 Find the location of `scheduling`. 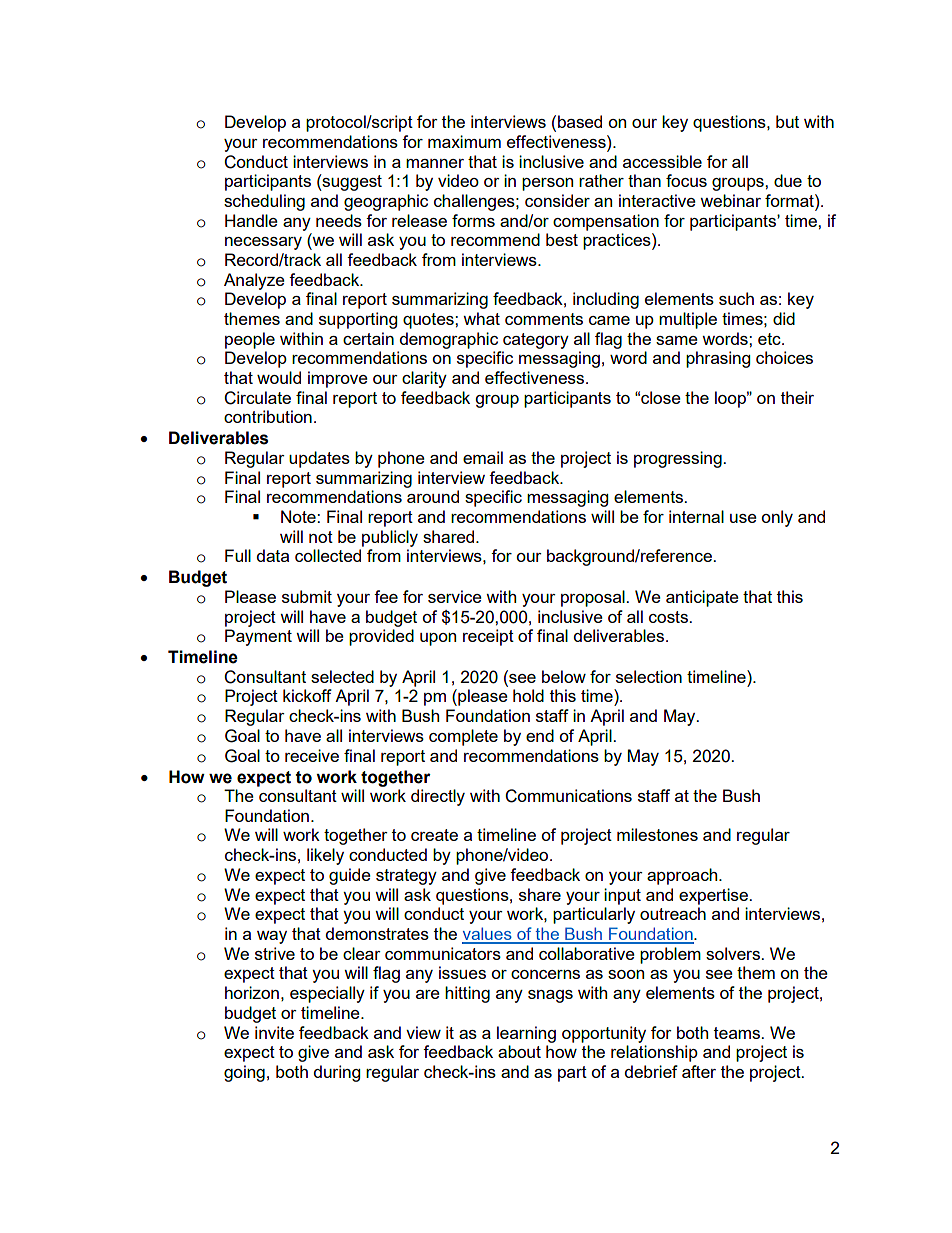

scheduling is located at coordinates (264, 202).
